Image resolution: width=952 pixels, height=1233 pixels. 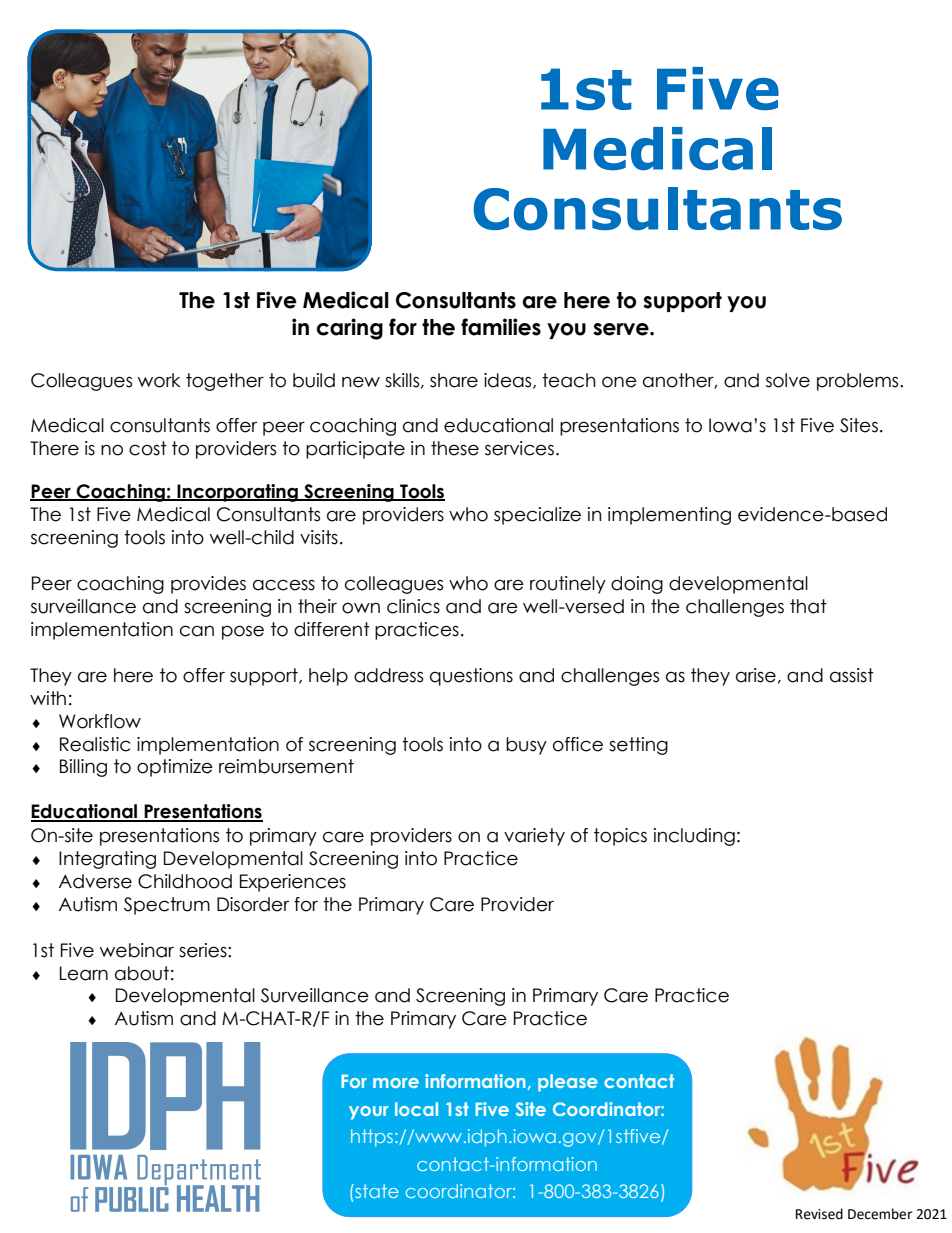 What do you see at coordinates (225, 382) in the page?
I see `together` at bounding box center [225, 382].
